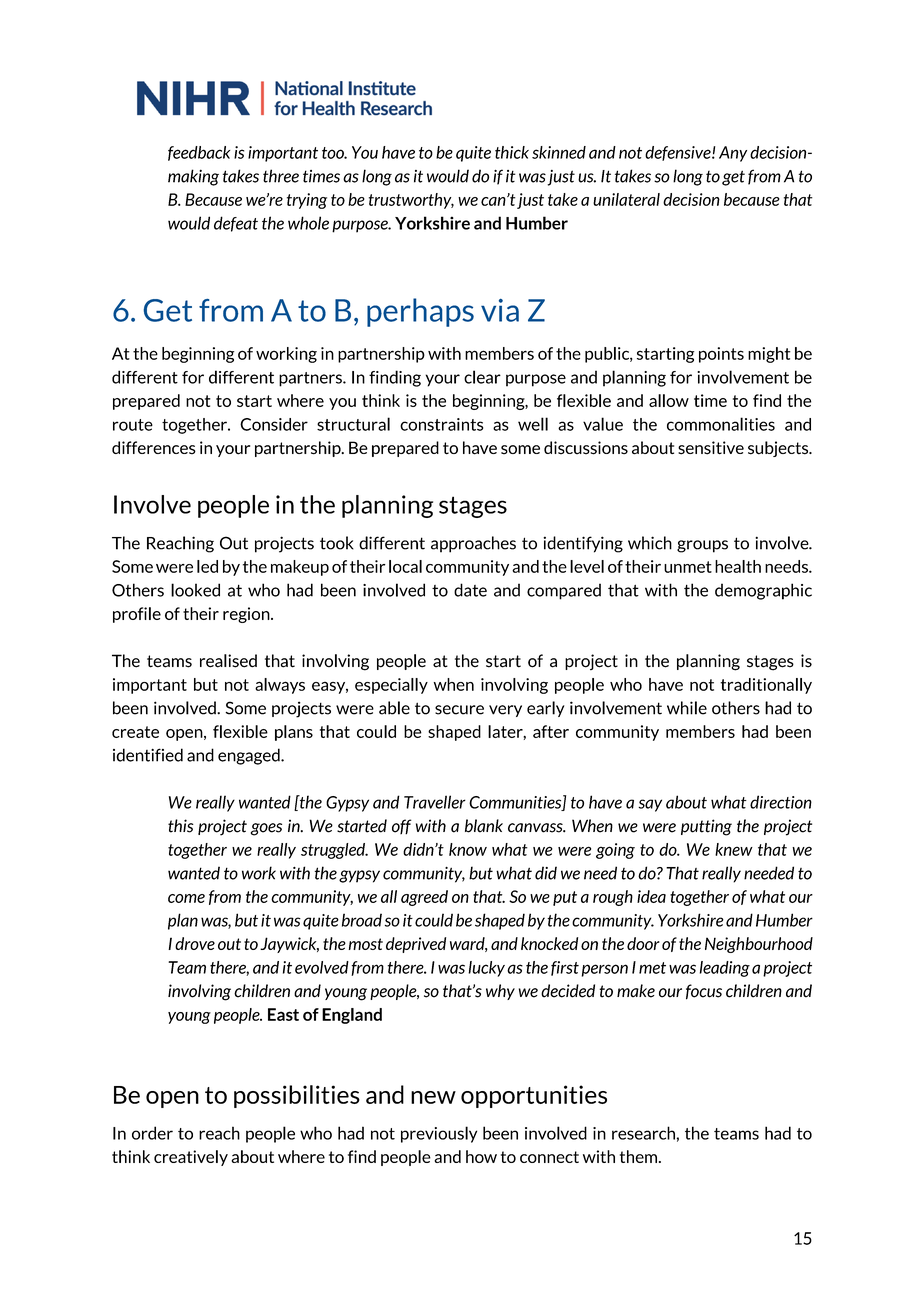  I want to click on research, so click(643, 1133).
